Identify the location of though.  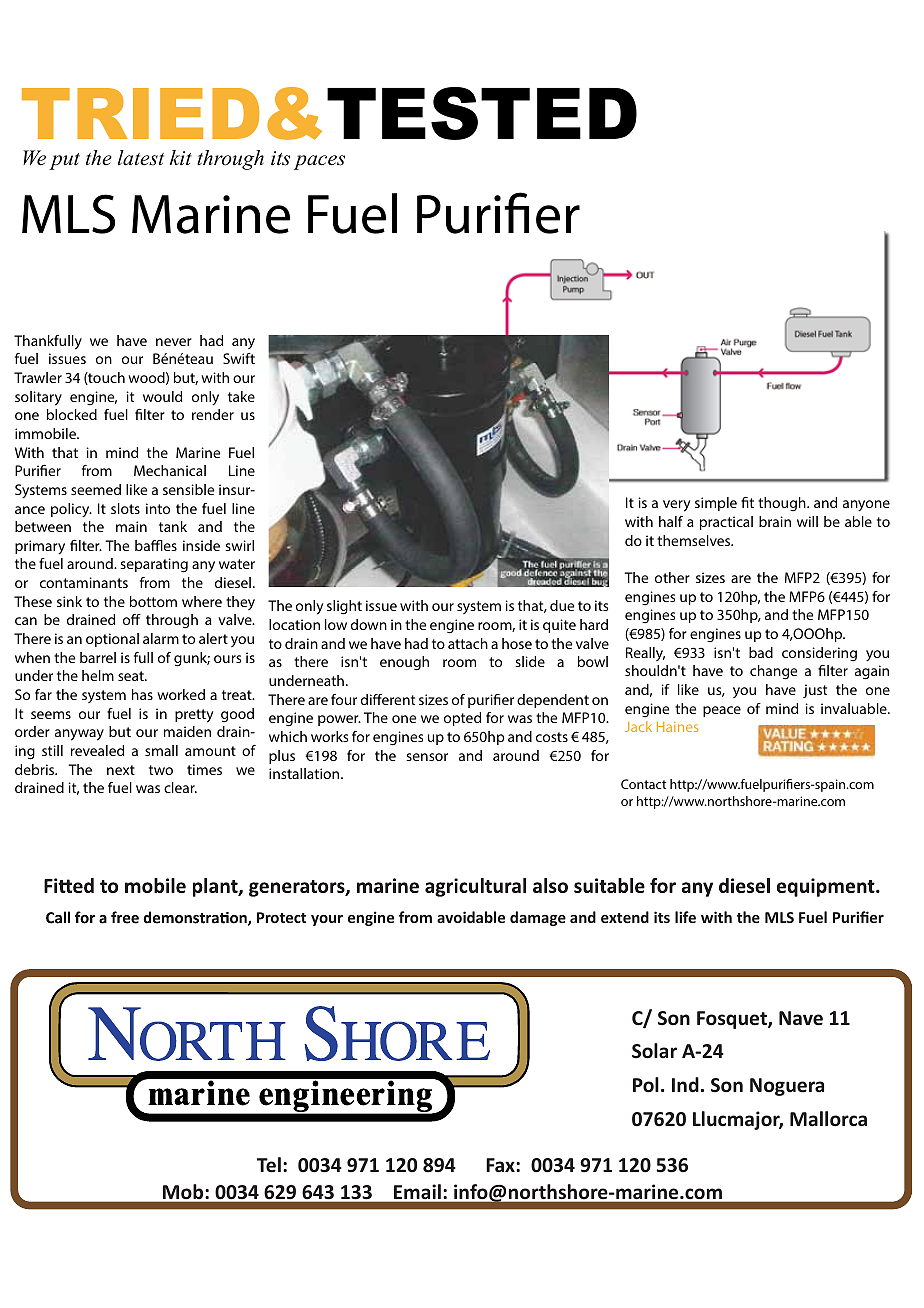
(783, 504).
